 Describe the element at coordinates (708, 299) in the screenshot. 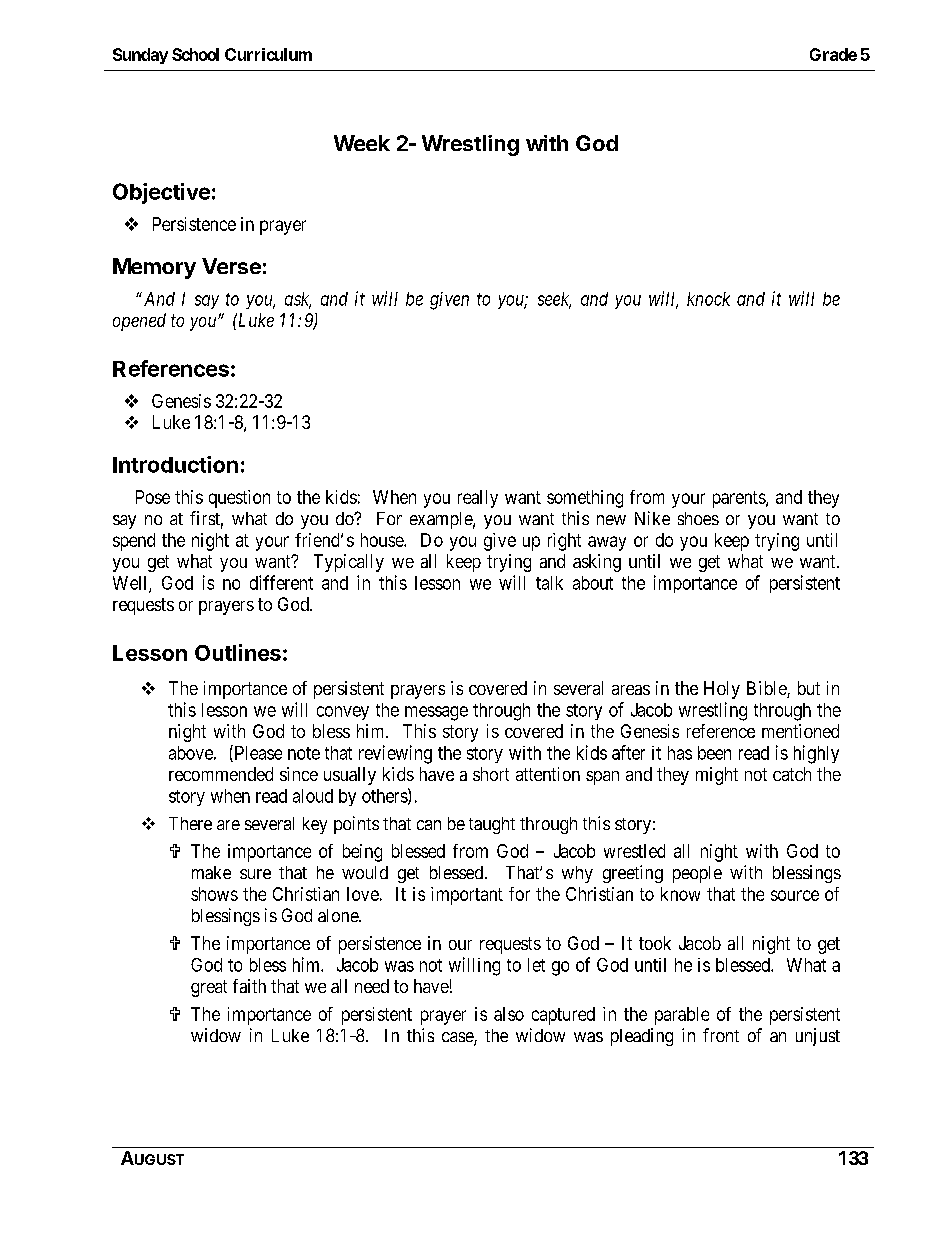

I see `knock` at that location.
